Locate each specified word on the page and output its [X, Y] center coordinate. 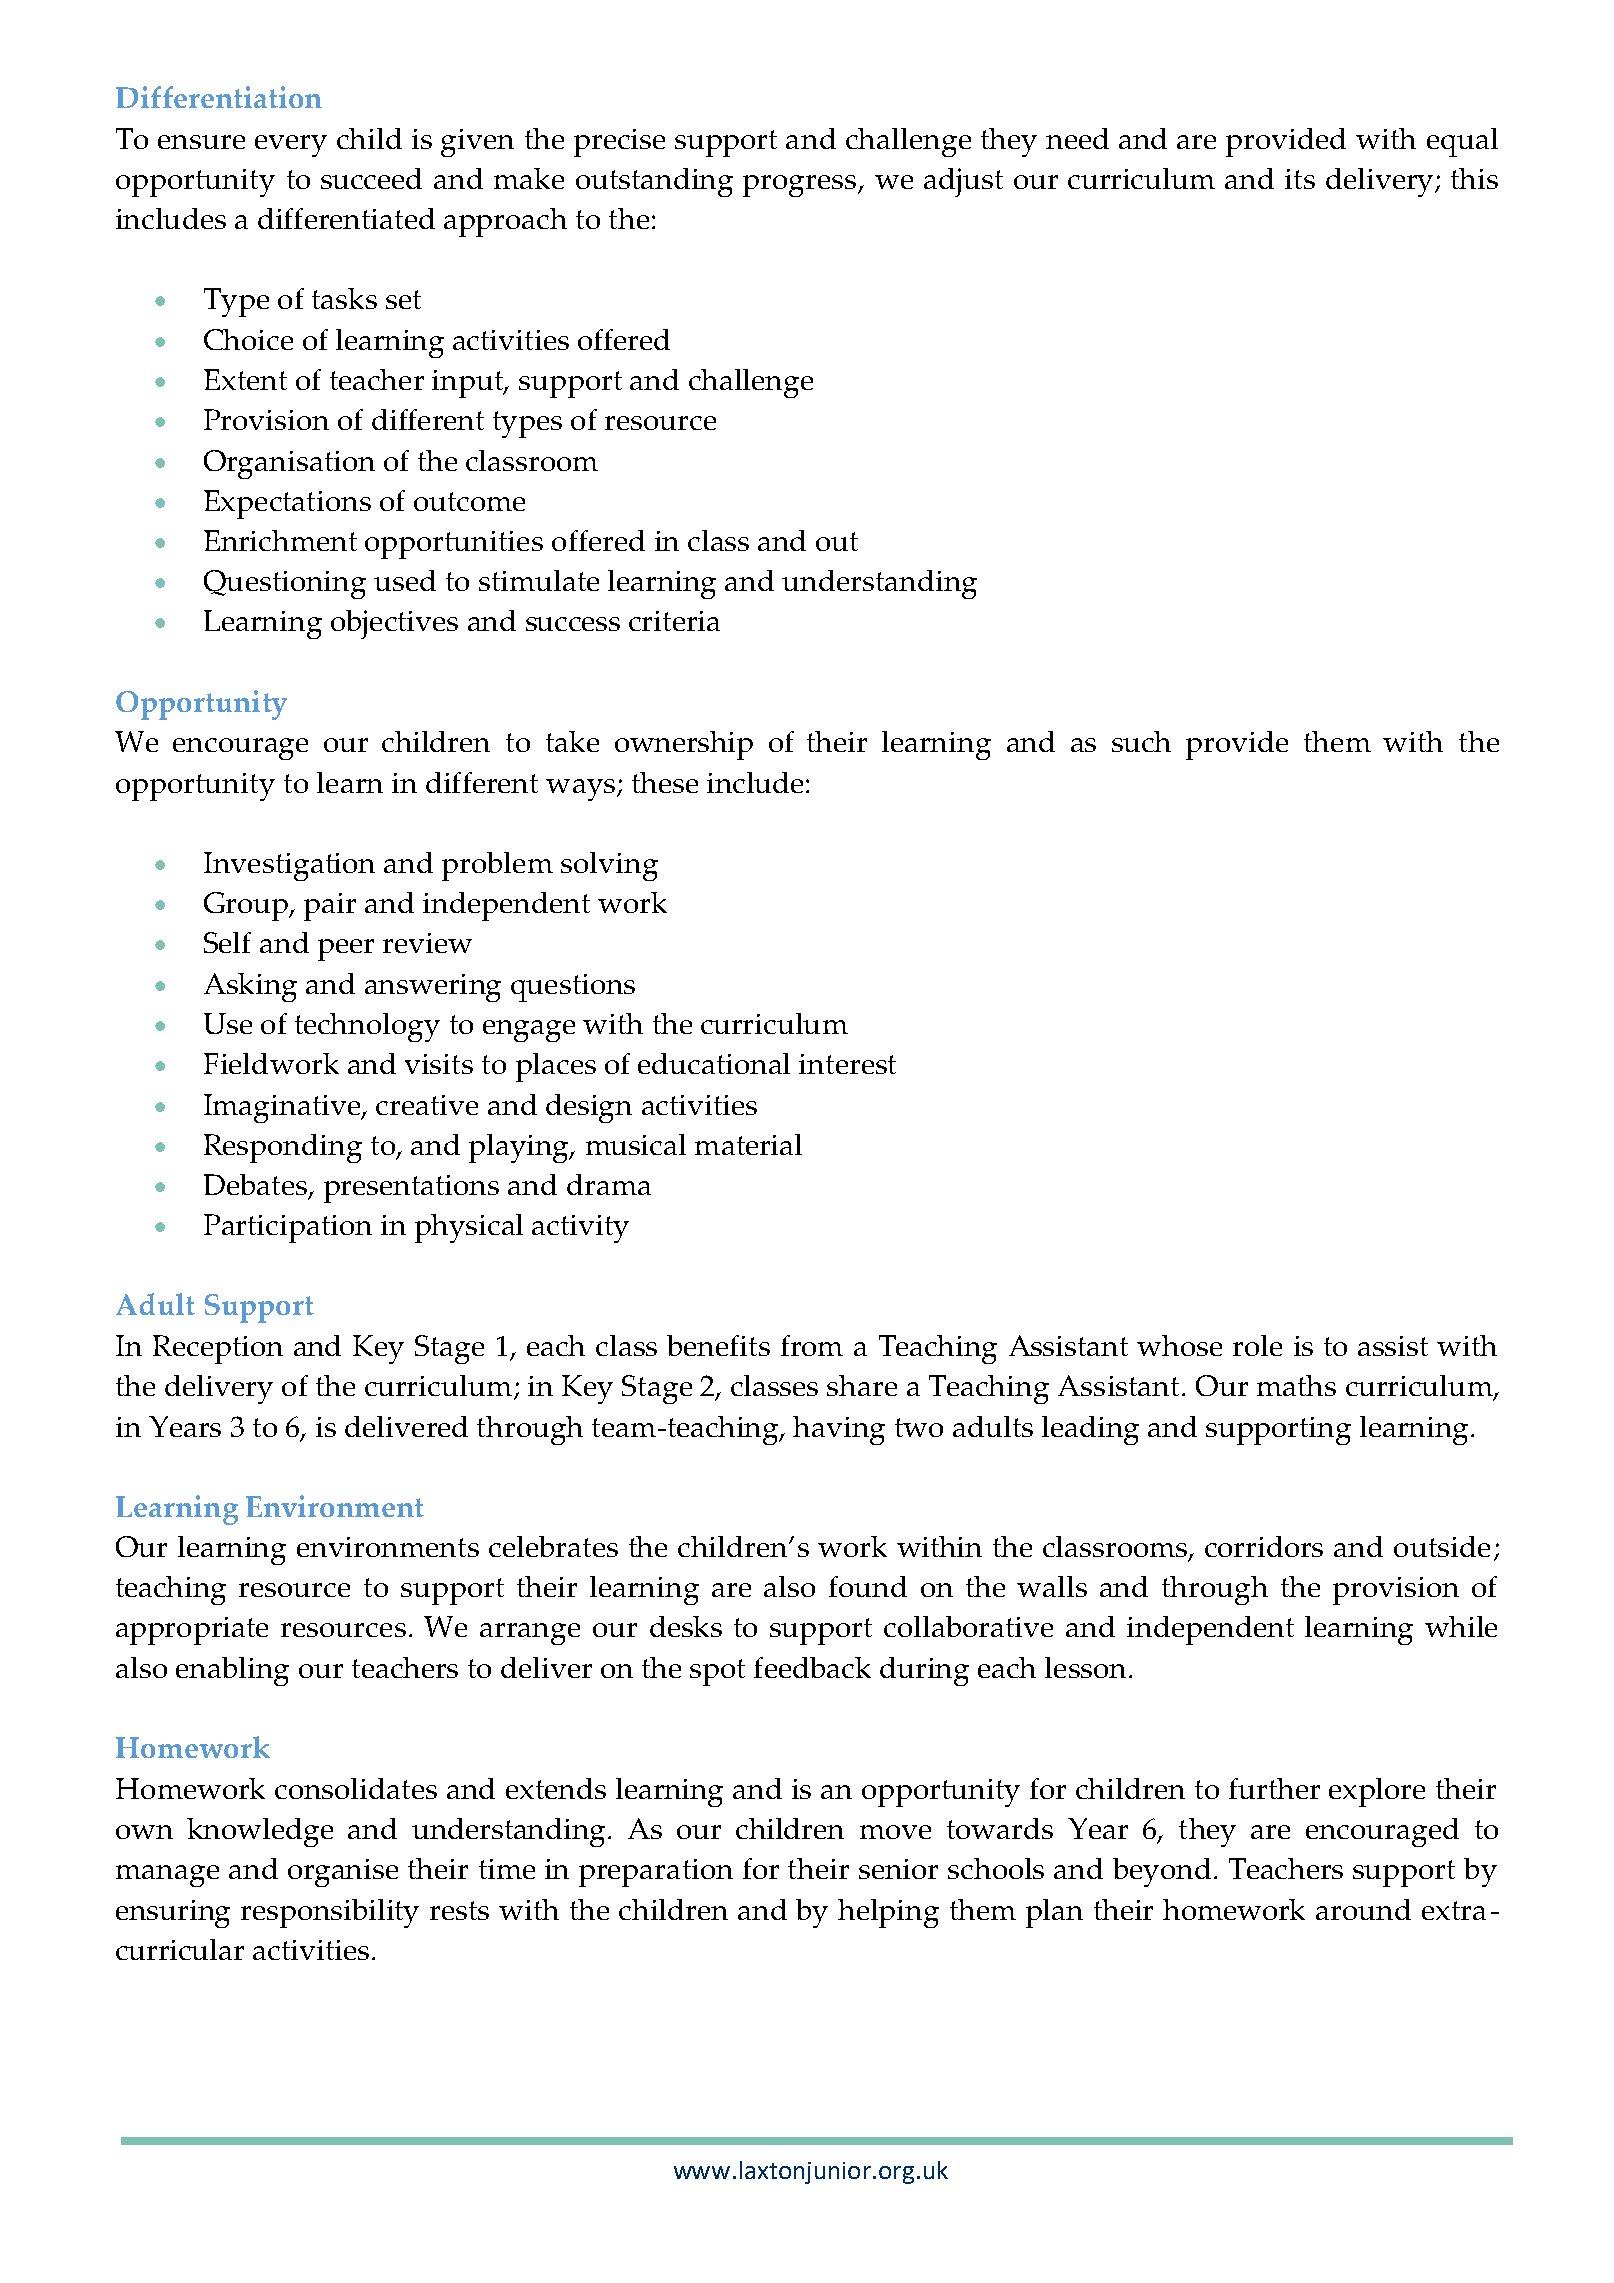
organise [343, 1873]
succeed [371, 178]
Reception [218, 1349]
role [1257, 1345]
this [1474, 178]
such [1141, 741]
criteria [674, 621]
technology [367, 1027]
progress [799, 186]
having [839, 1430]
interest [847, 1064]
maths [1296, 1385]
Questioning [285, 584]
